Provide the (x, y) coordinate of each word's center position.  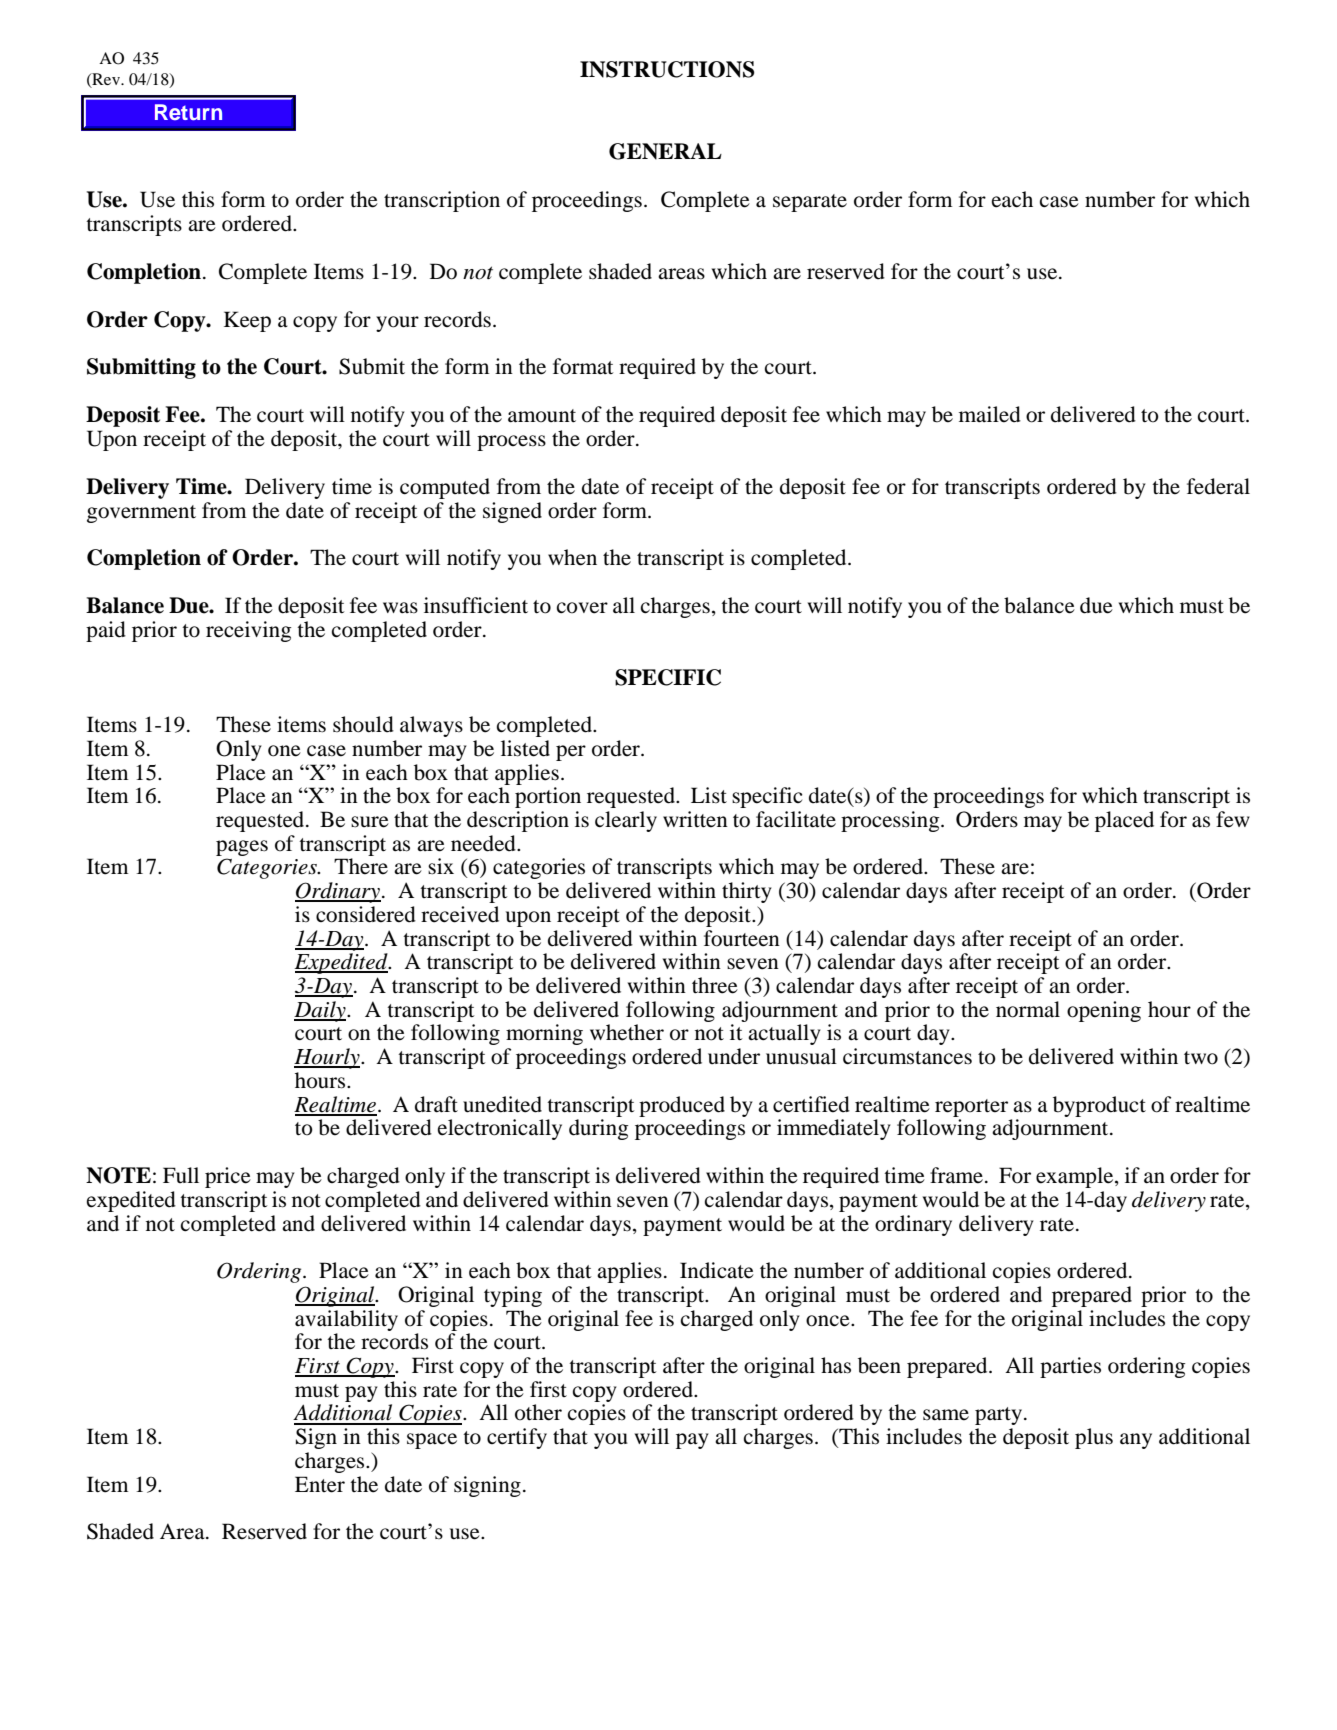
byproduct (1099, 1106)
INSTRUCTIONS (667, 69)
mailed (990, 414)
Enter (320, 1484)
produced (682, 1106)
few (1233, 819)
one (284, 751)
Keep (247, 321)
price (228, 1177)
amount (542, 416)
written (695, 819)
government (141, 514)
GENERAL (665, 151)
